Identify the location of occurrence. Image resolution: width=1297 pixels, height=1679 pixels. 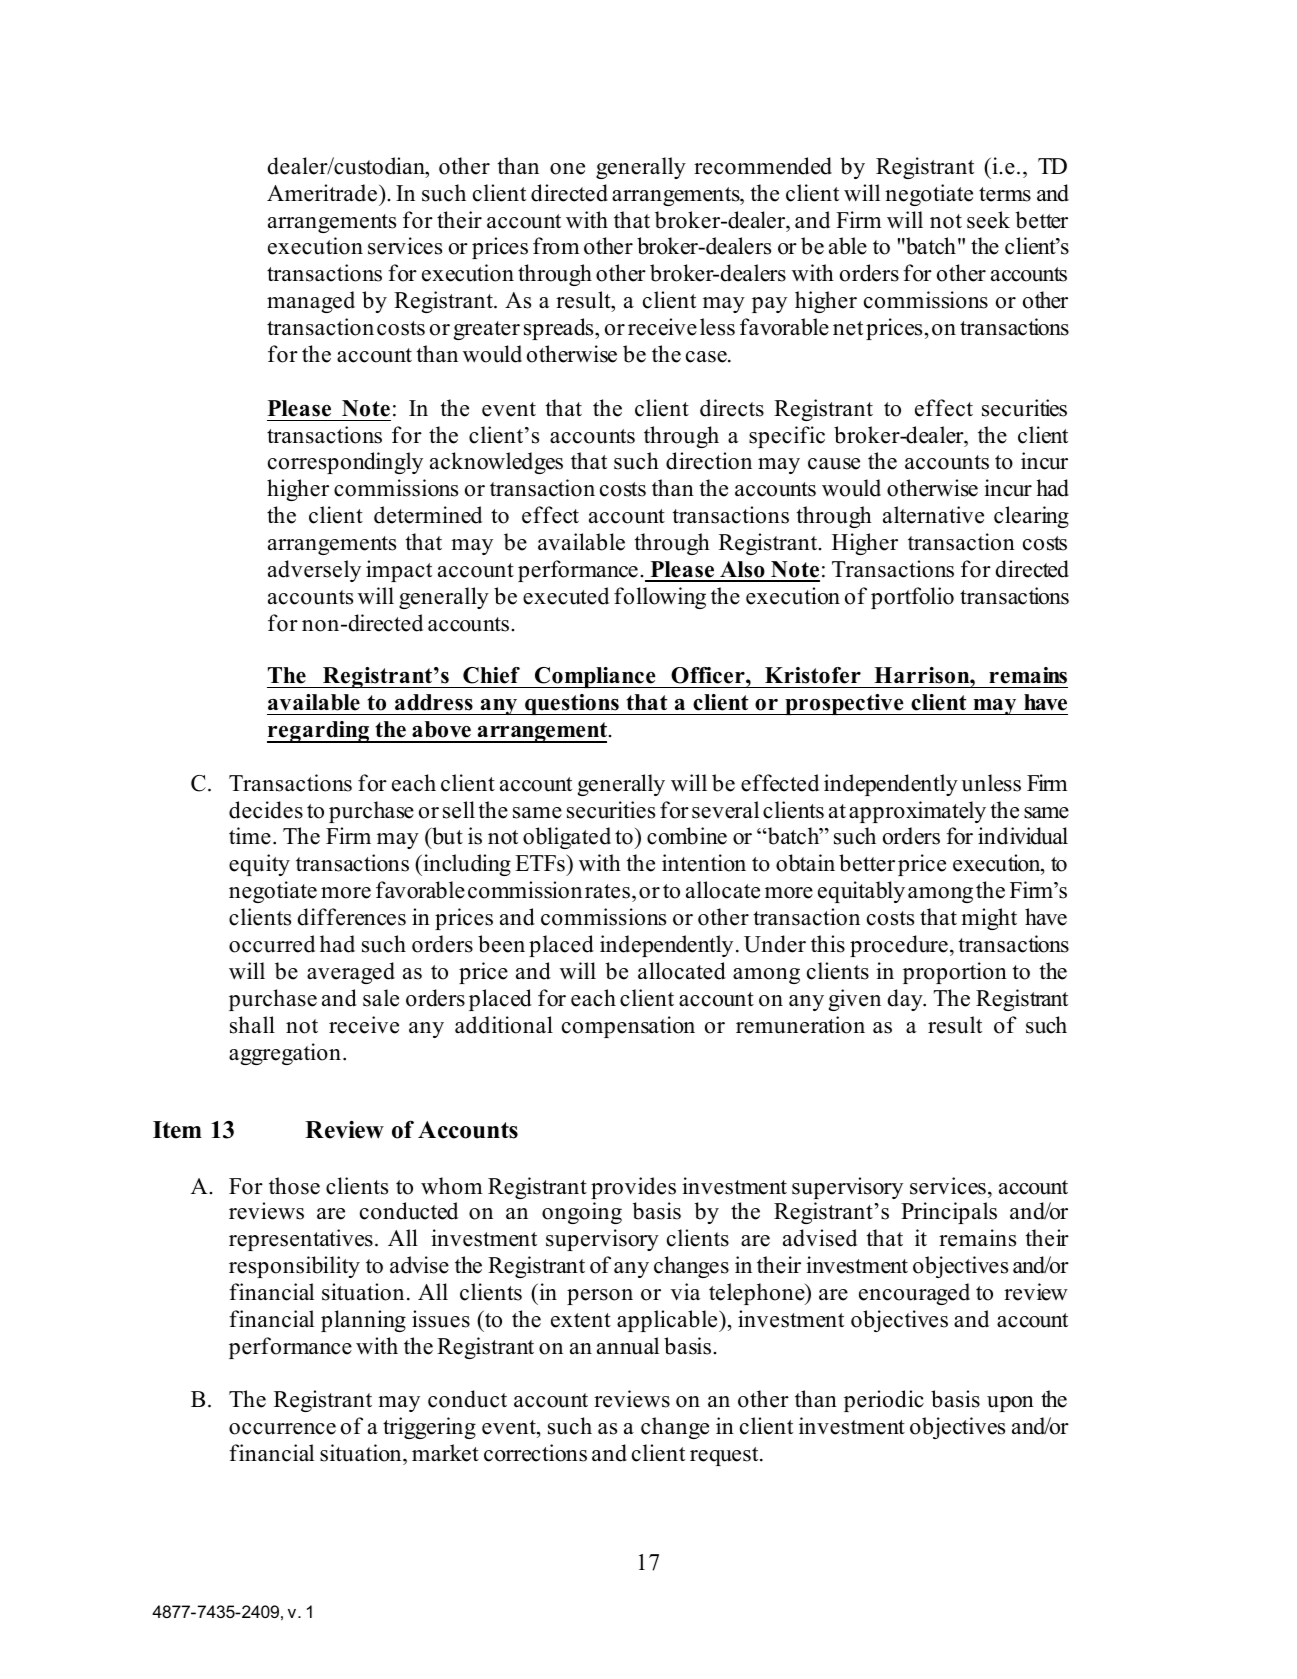
(282, 1429).
